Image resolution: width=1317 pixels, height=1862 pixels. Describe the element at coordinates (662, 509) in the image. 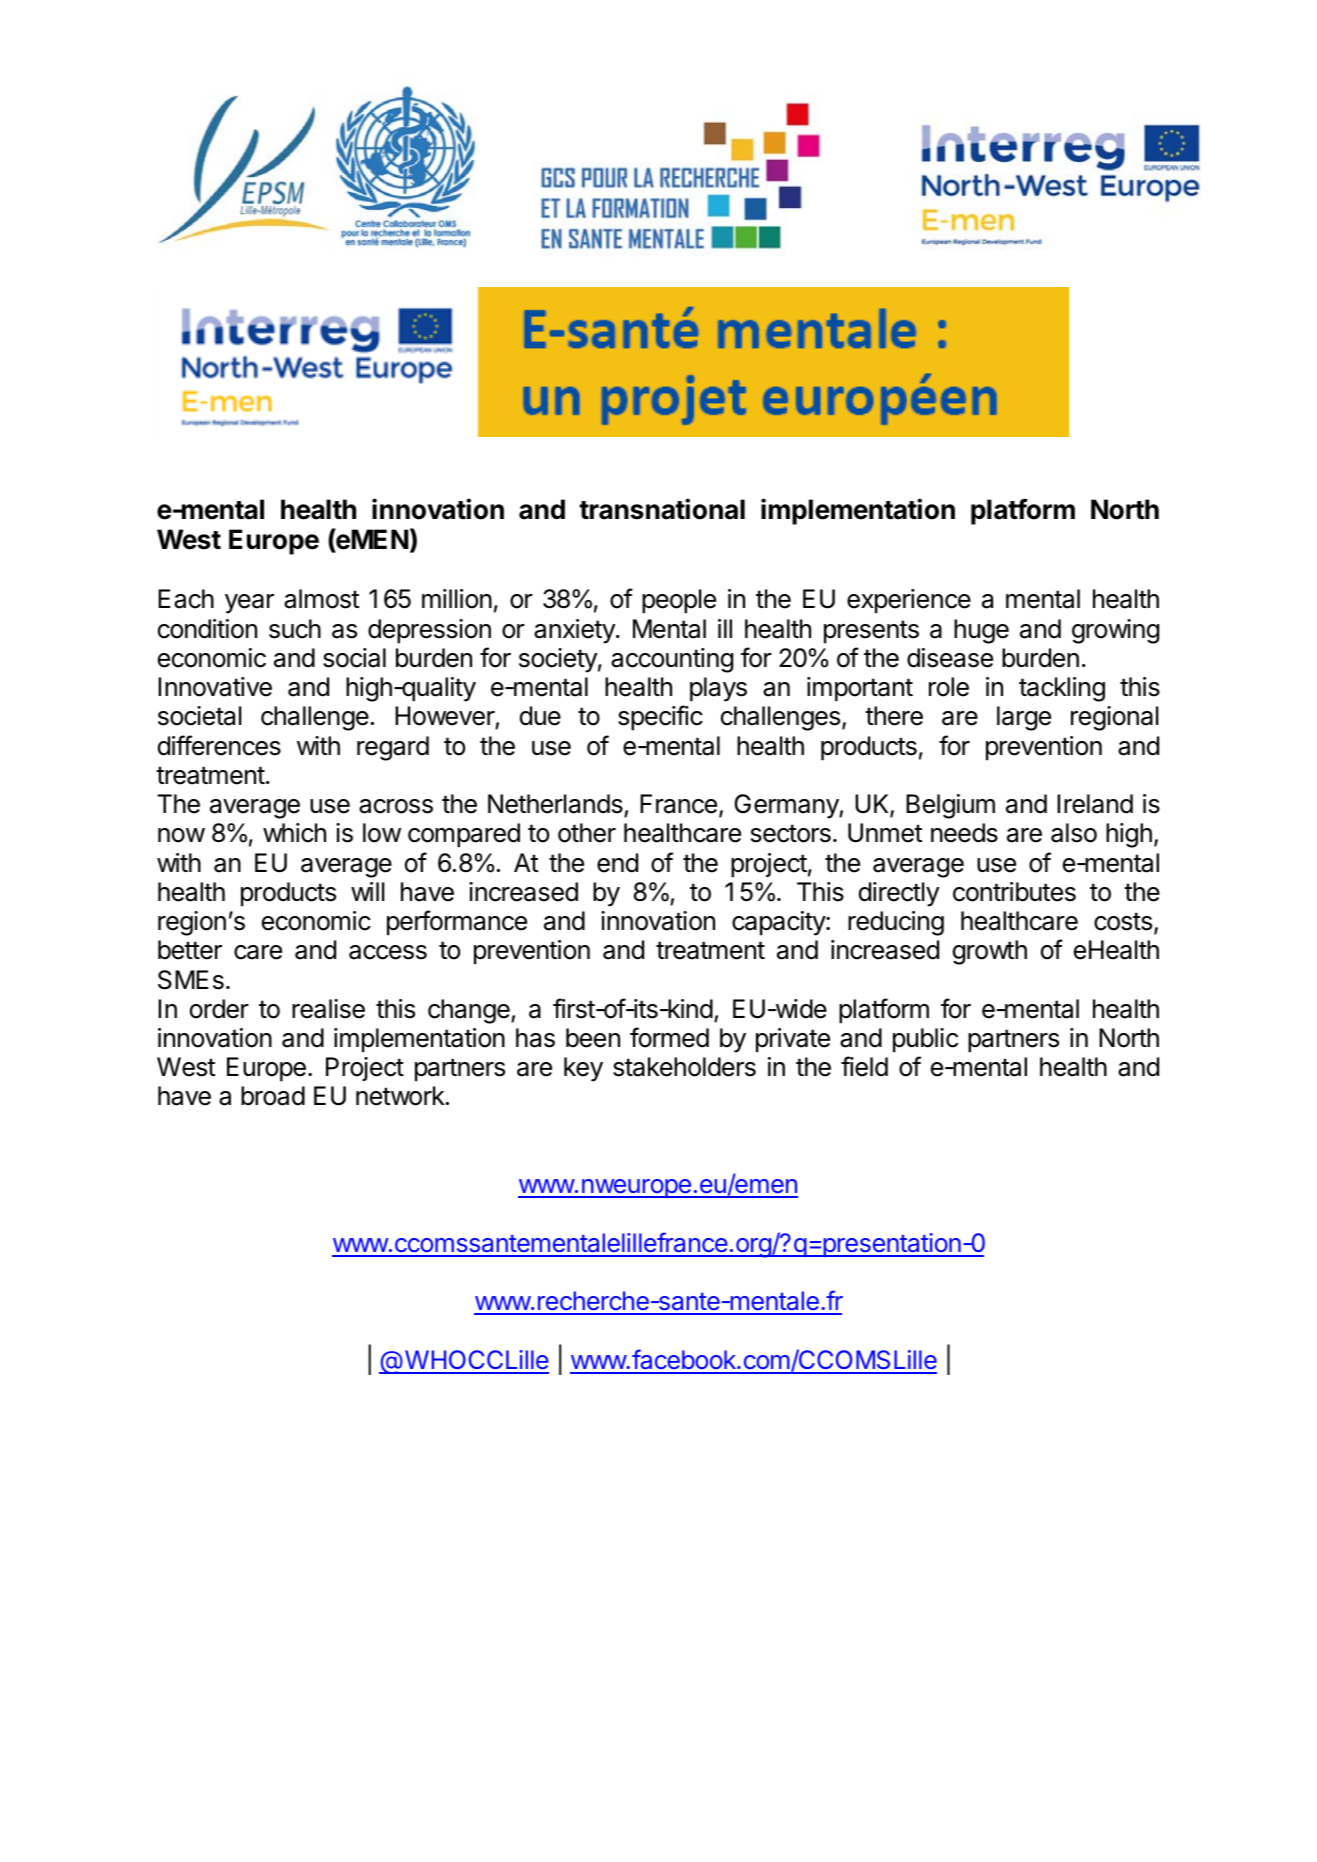

I see `transnational` at that location.
